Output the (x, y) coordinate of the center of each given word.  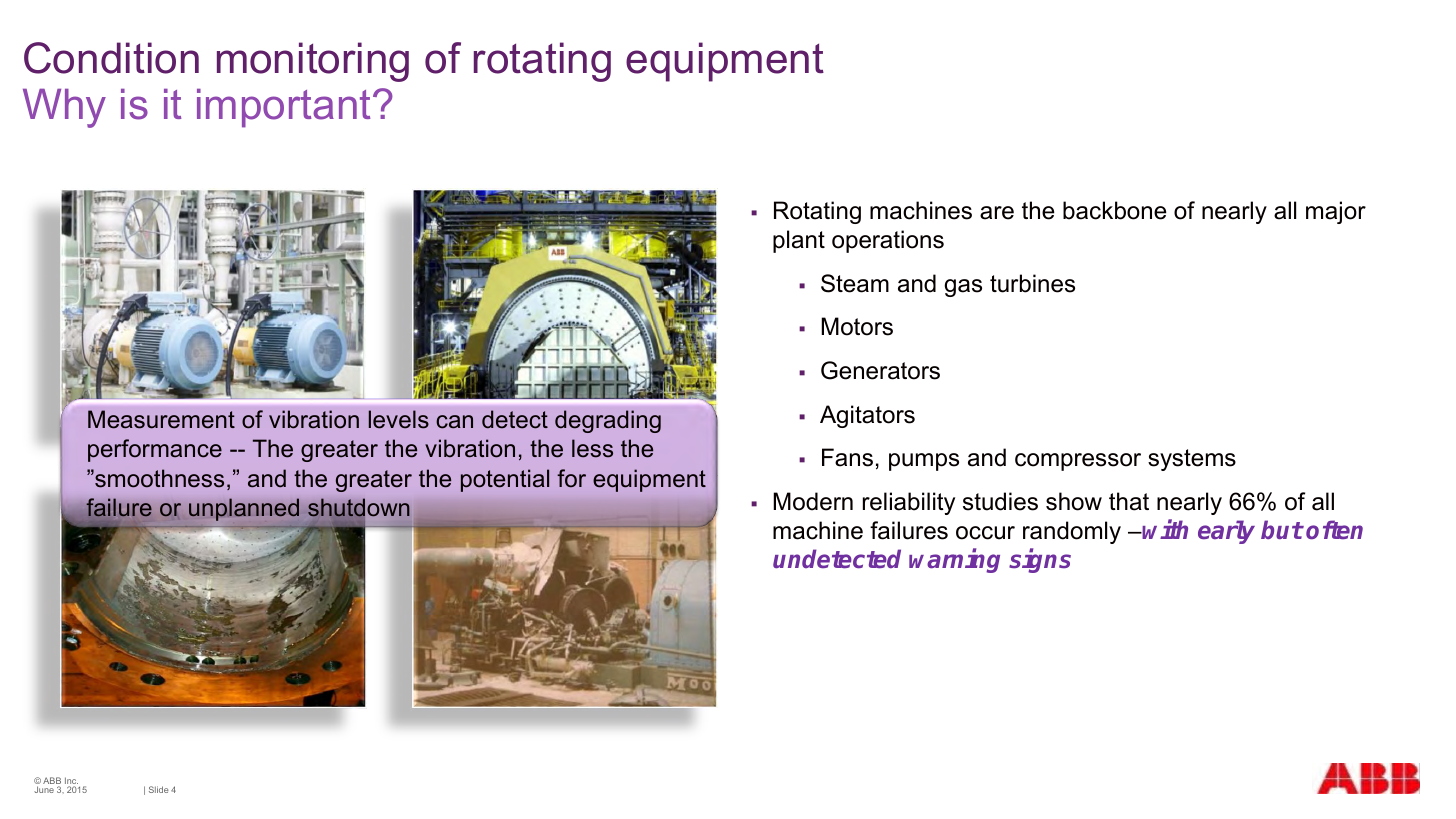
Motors (857, 326)
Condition (111, 58)
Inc (71, 782)
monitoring (313, 62)
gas (963, 288)
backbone (1115, 210)
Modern (813, 501)
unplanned (244, 509)
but (1282, 529)
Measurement (161, 419)
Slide (159, 789)
